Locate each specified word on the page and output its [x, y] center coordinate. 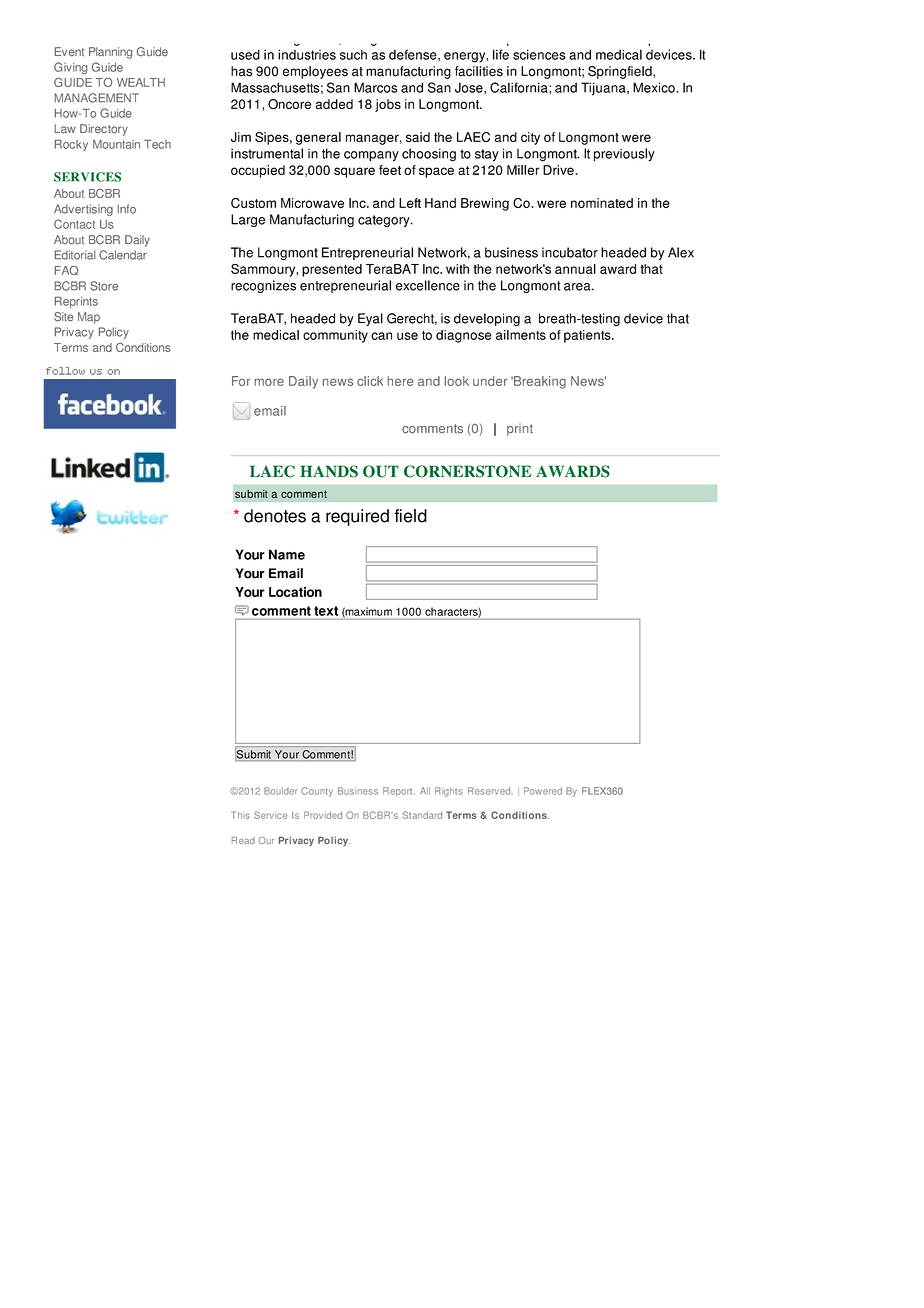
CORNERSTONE [467, 471]
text [326, 611]
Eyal [370, 319]
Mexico [655, 87]
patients [588, 336]
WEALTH [141, 82]
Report [399, 792]
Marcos [376, 87]
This [240, 815]
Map [89, 318]
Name [287, 554]
